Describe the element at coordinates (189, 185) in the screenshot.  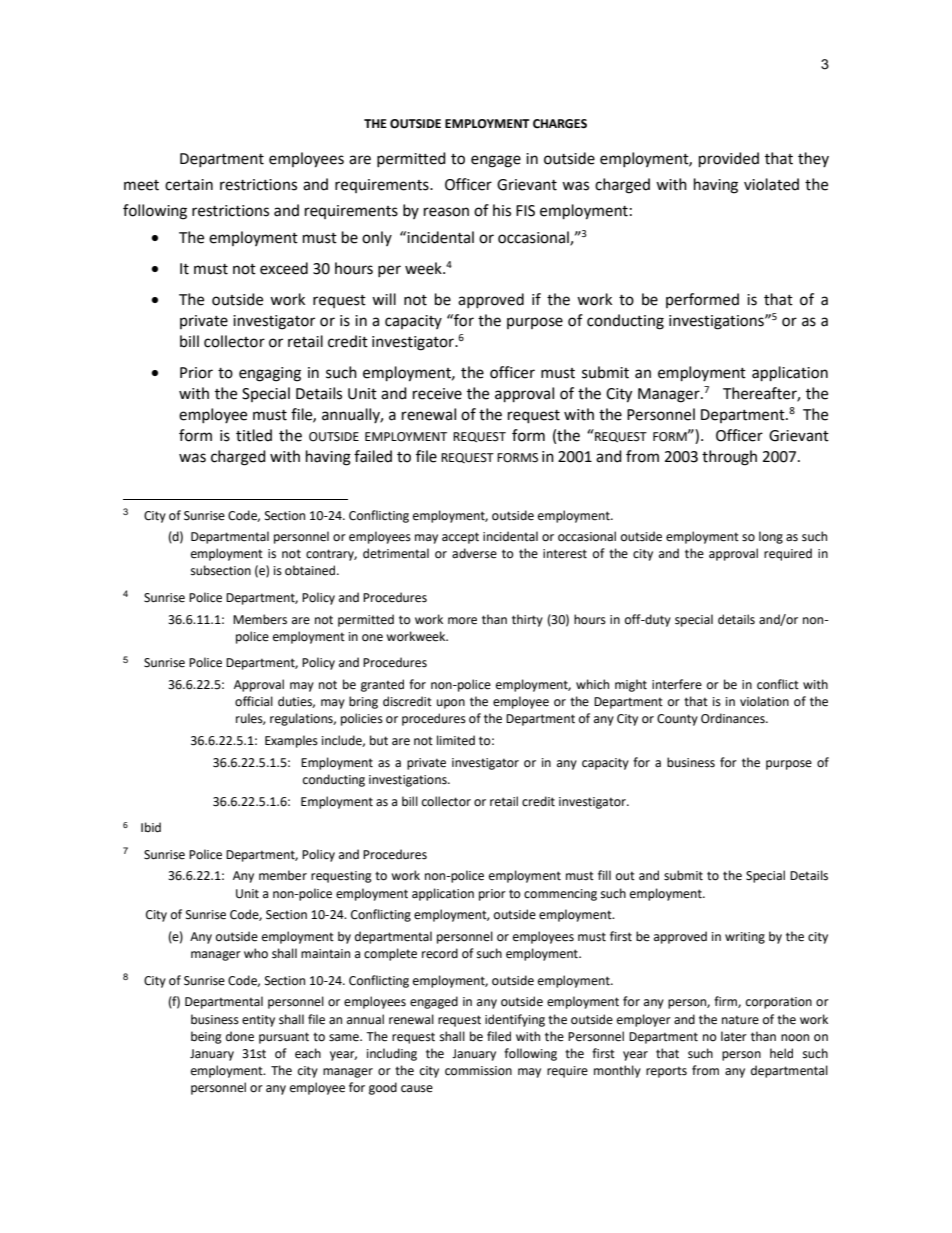
I see `certain` at that location.
